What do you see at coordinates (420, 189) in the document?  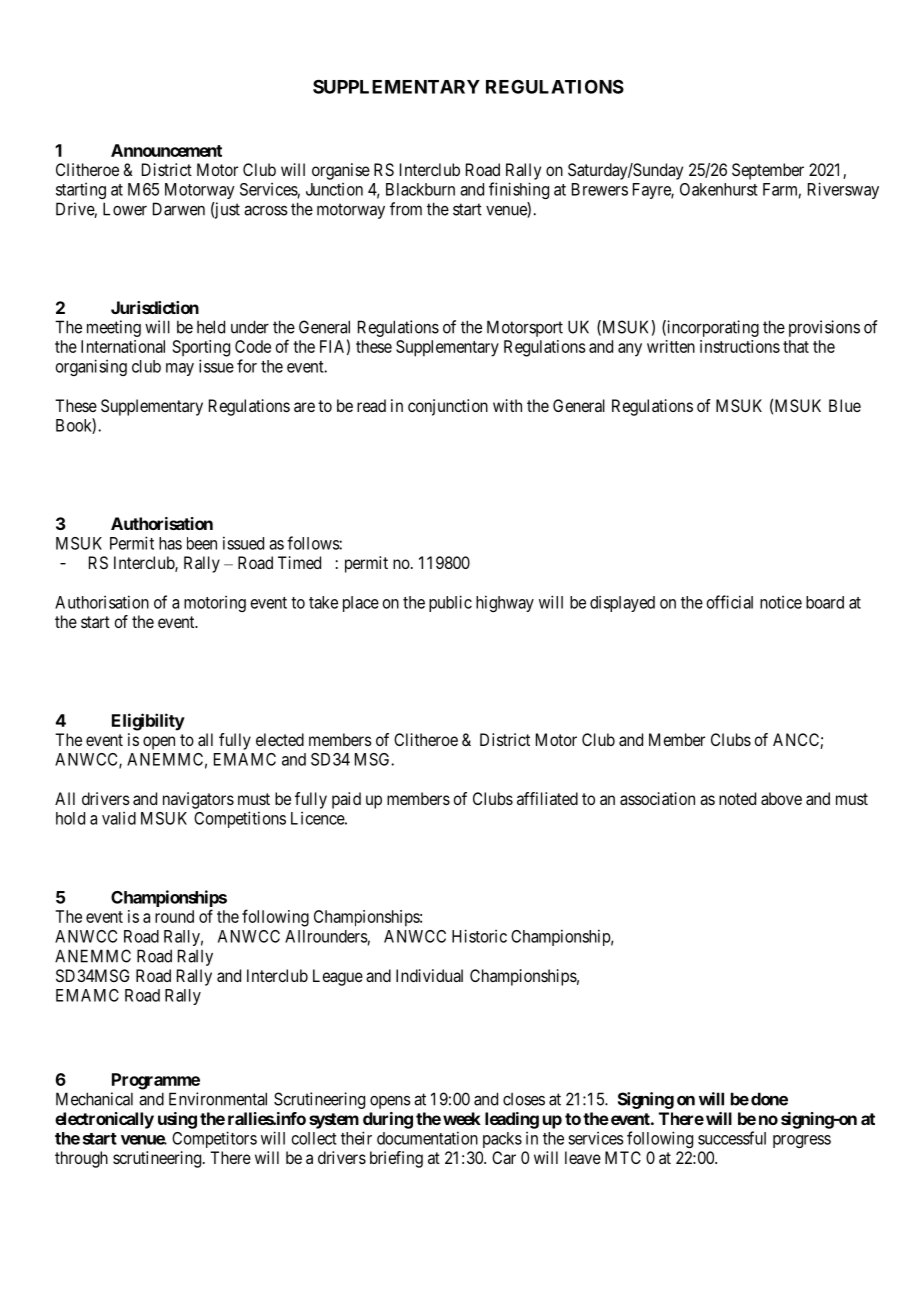 I see `Blackburn` at bounding box center [420, 189].
